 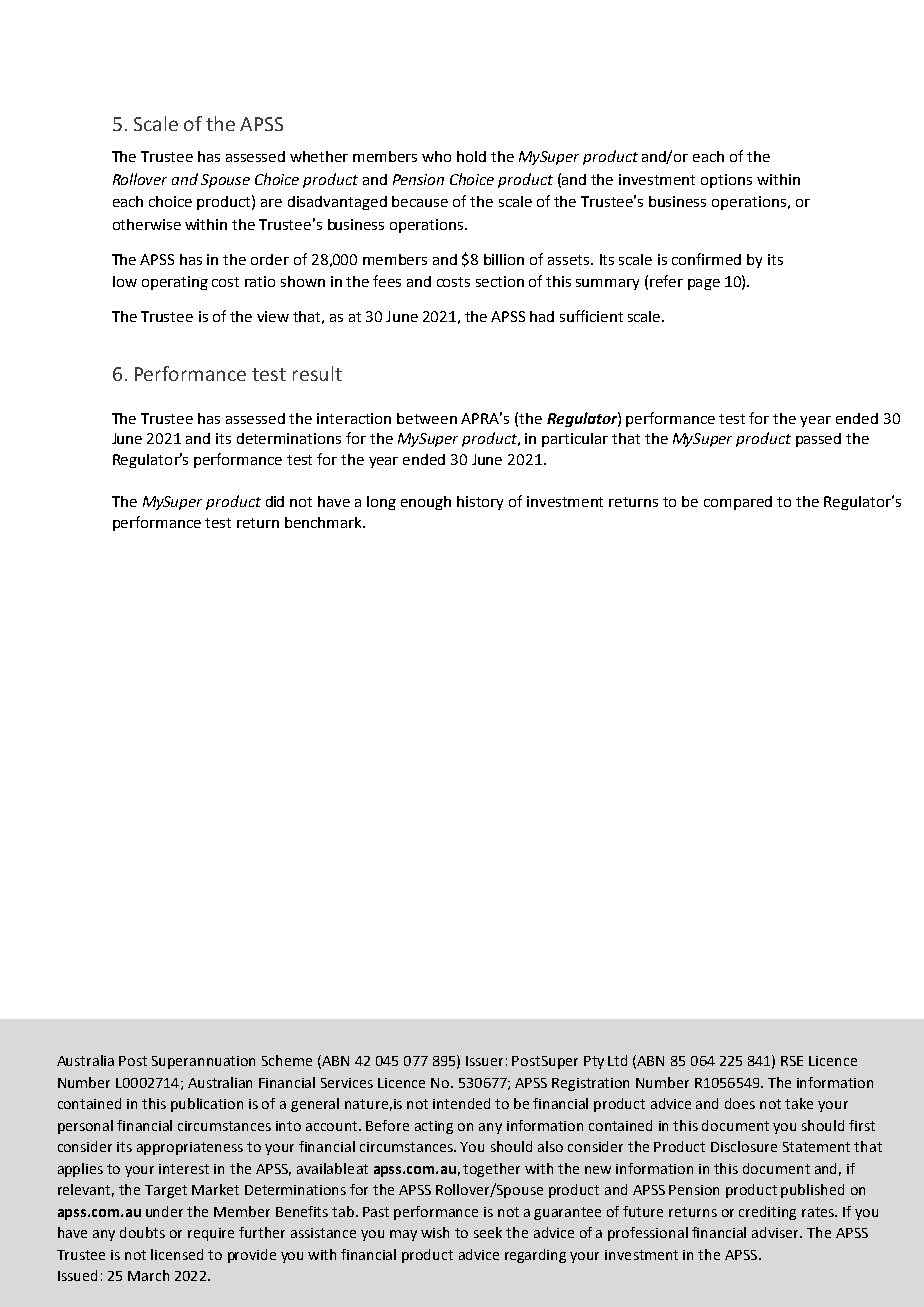 I want to click on Superannuation, so click(x=203, y=1062).
